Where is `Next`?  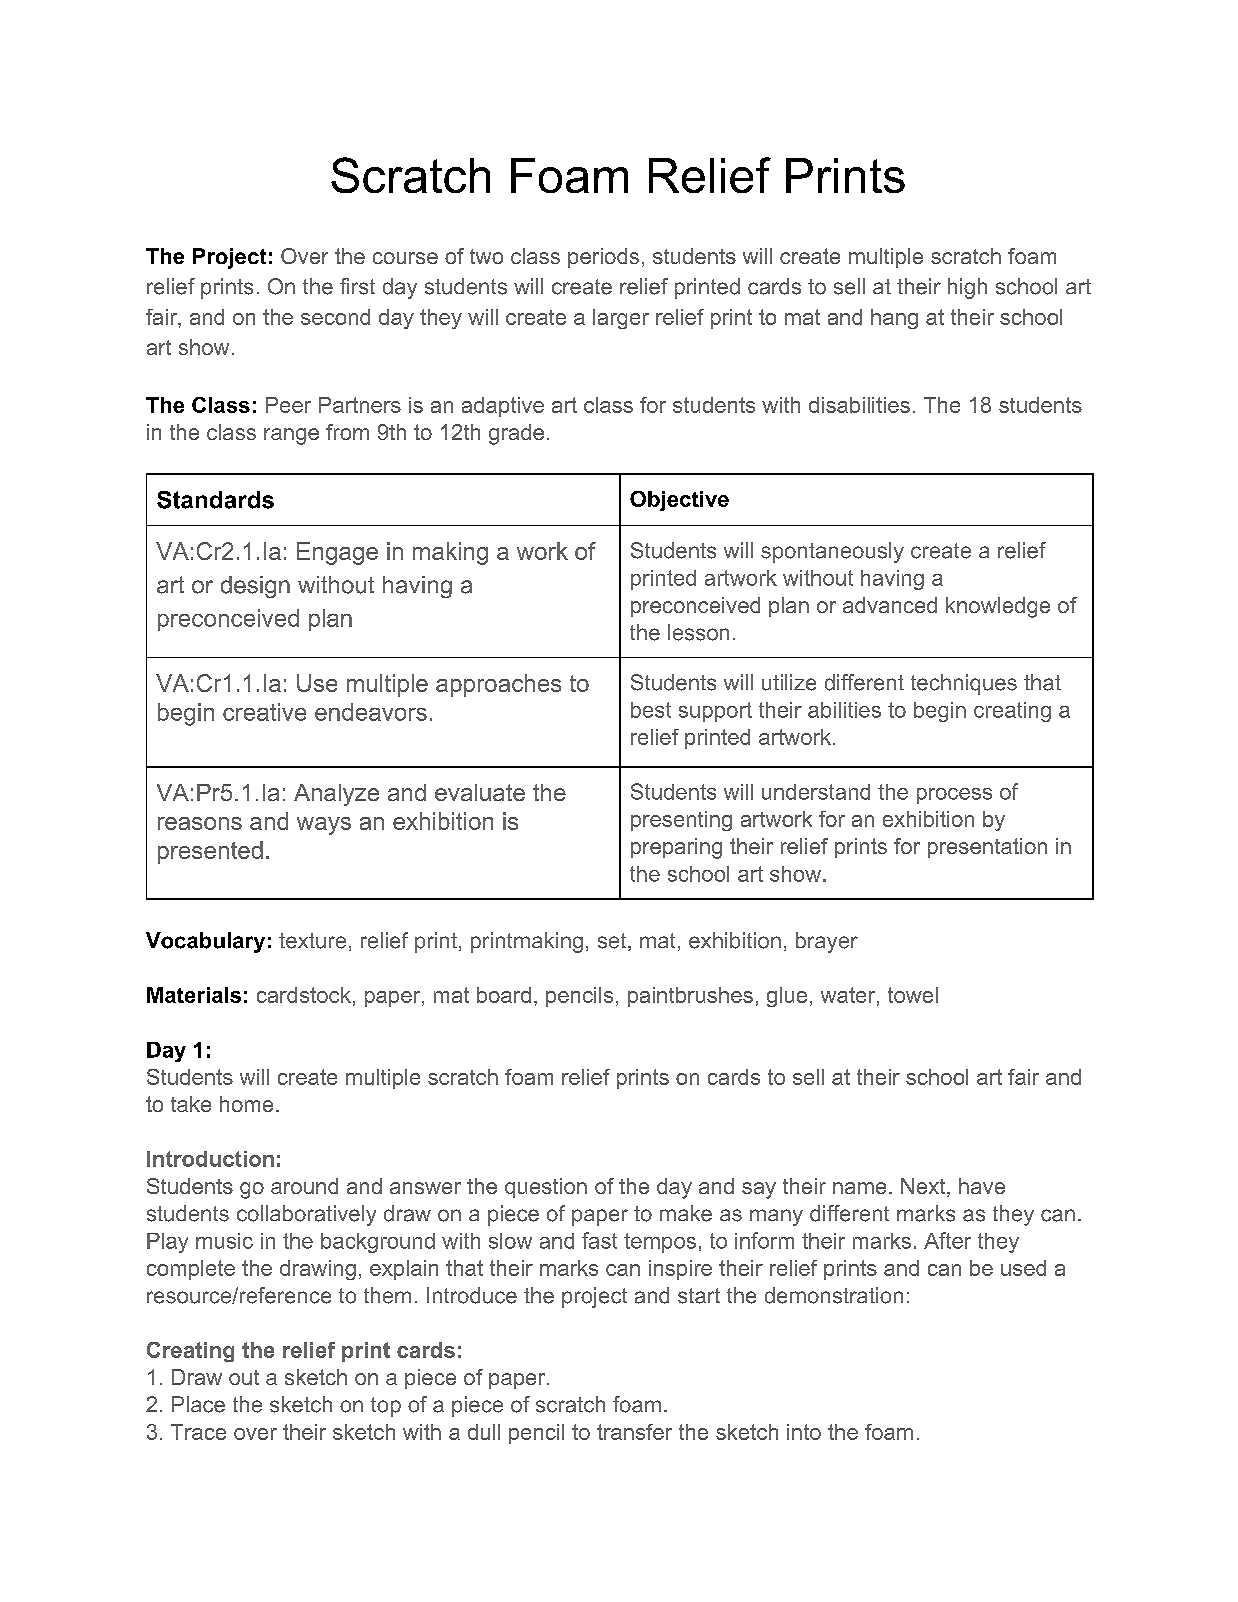
Next is located at coordinates (924, 1187).
